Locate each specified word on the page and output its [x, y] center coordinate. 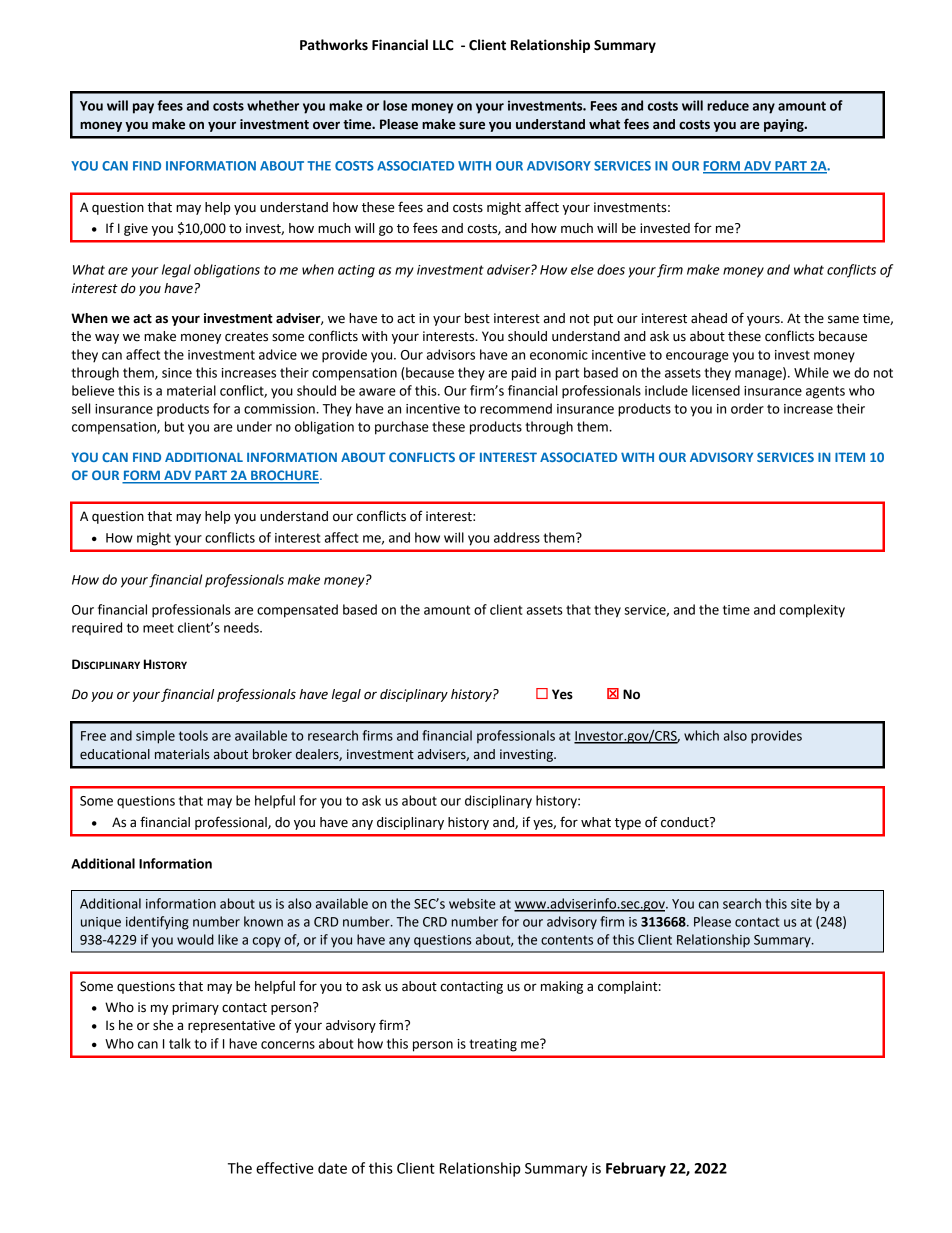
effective [285, 1168]
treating [493, 1045]
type [628, 824]
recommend [516, 408]
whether [273, 105]
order [747, 408]
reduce [728, 105]
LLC [443, 45]
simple [155, 737]
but [174, 426]
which [701, 735]
